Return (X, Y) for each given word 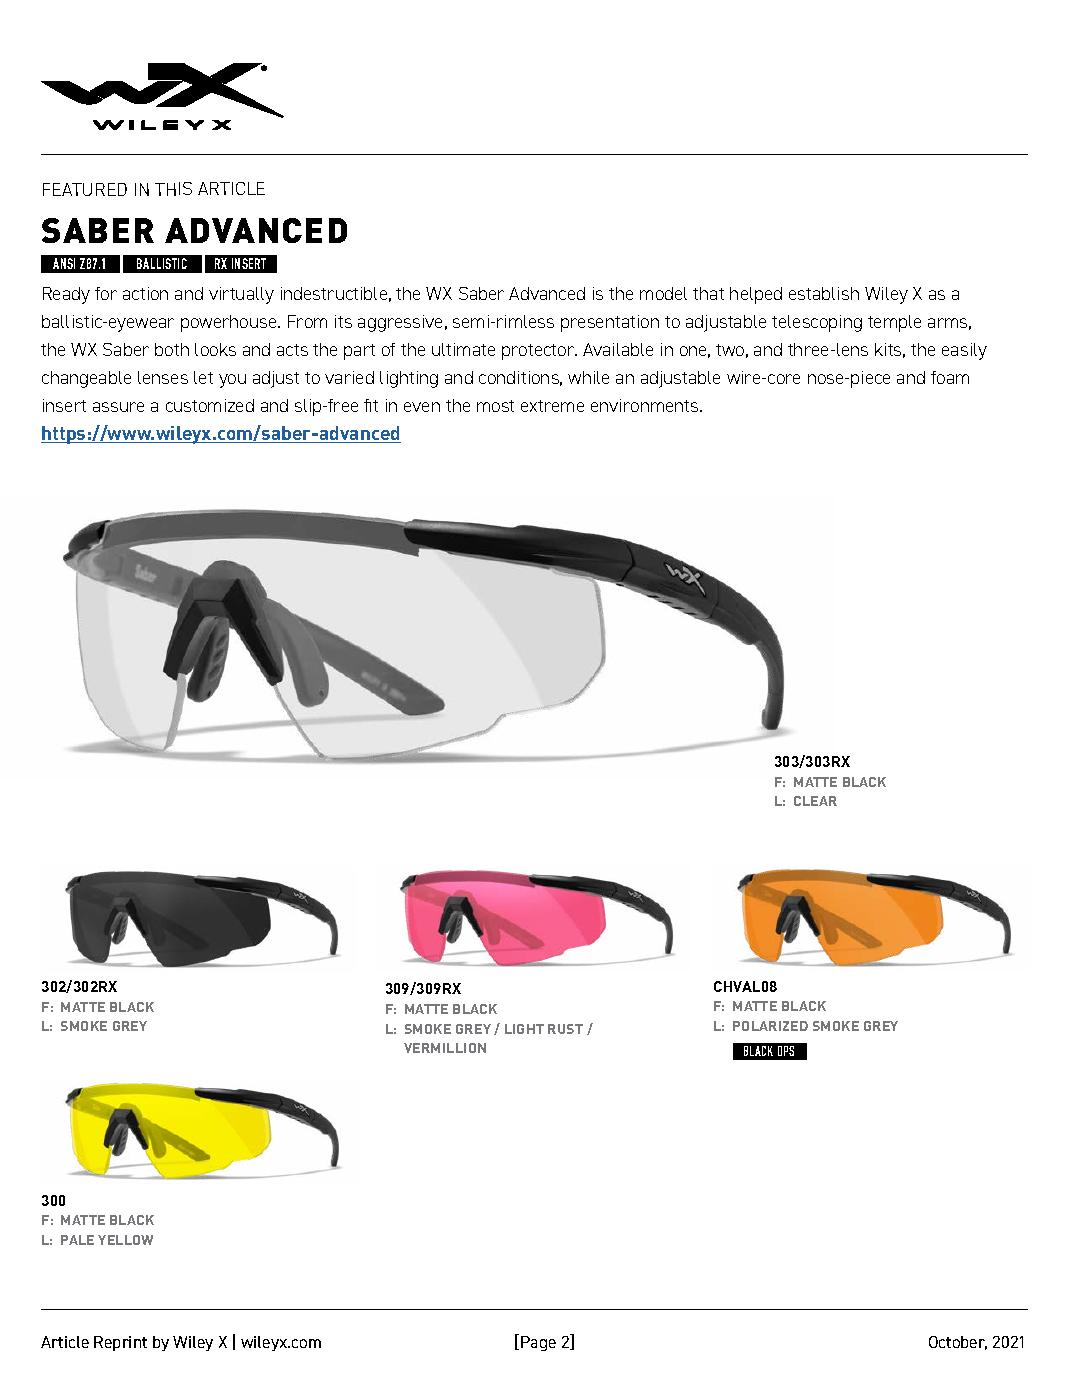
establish (824, 293)
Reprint (120, 1343)
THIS (173, 189)
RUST (565, 1029)
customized (210, 405)
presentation (610, 323)
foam (950, 377)
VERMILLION (445, 1048)
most (495, 406)
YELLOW (125, 1240)
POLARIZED (770, 1026)
